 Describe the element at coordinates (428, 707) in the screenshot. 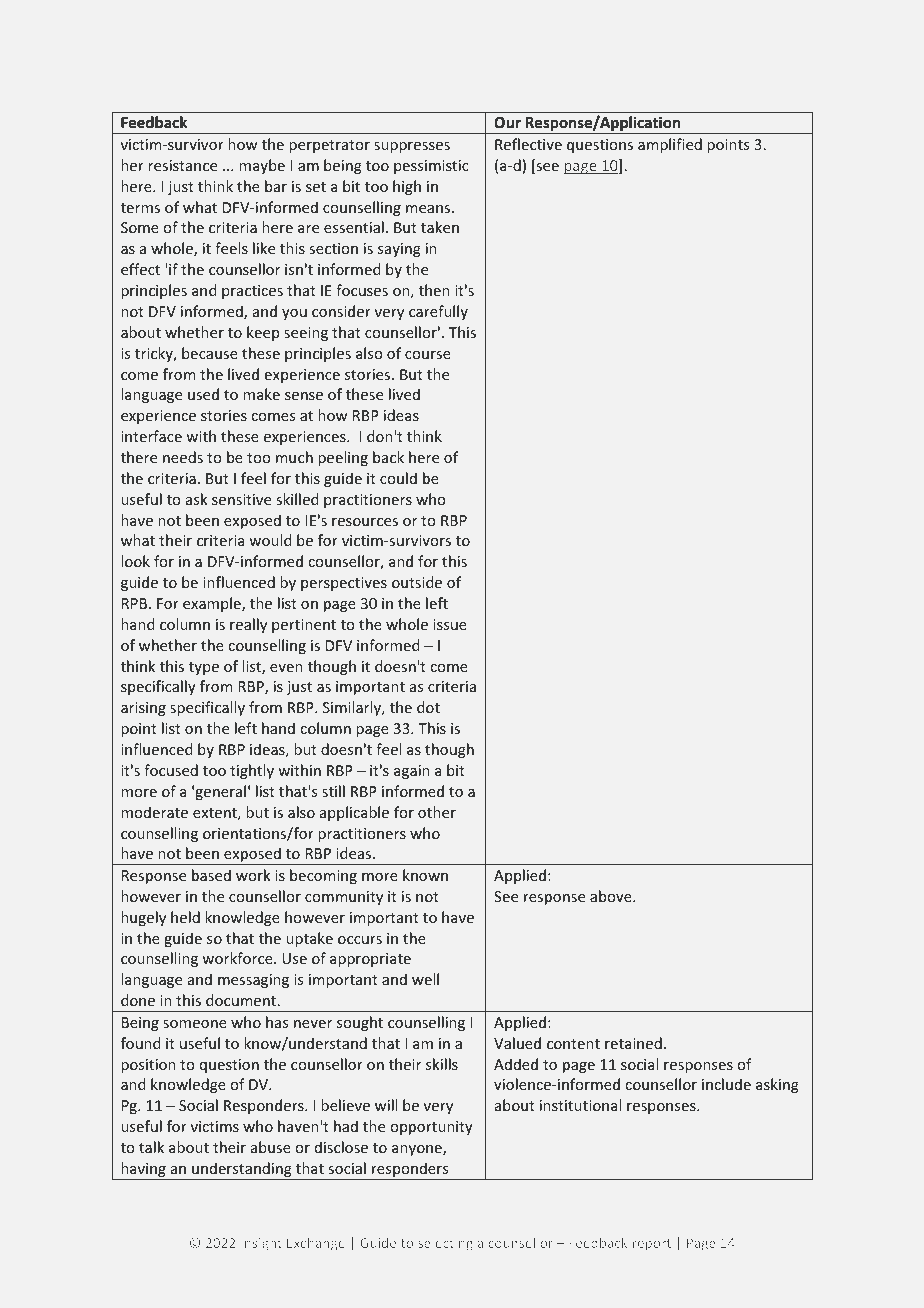

I see `dot` at that location.
